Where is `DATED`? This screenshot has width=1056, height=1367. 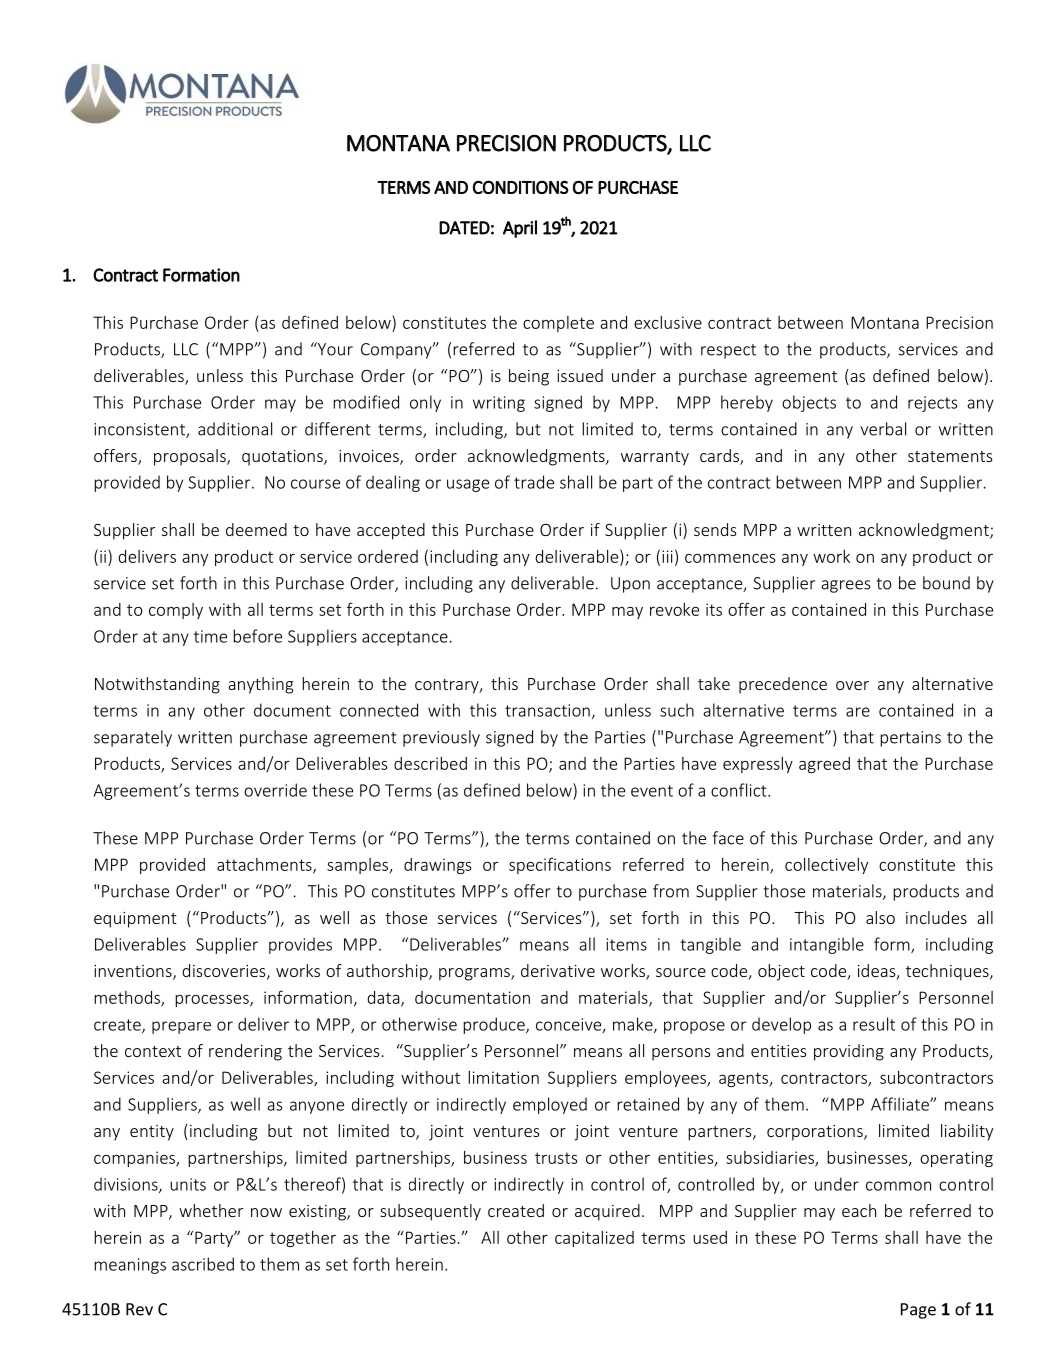
DATED is located at coordinates (464, 228).
